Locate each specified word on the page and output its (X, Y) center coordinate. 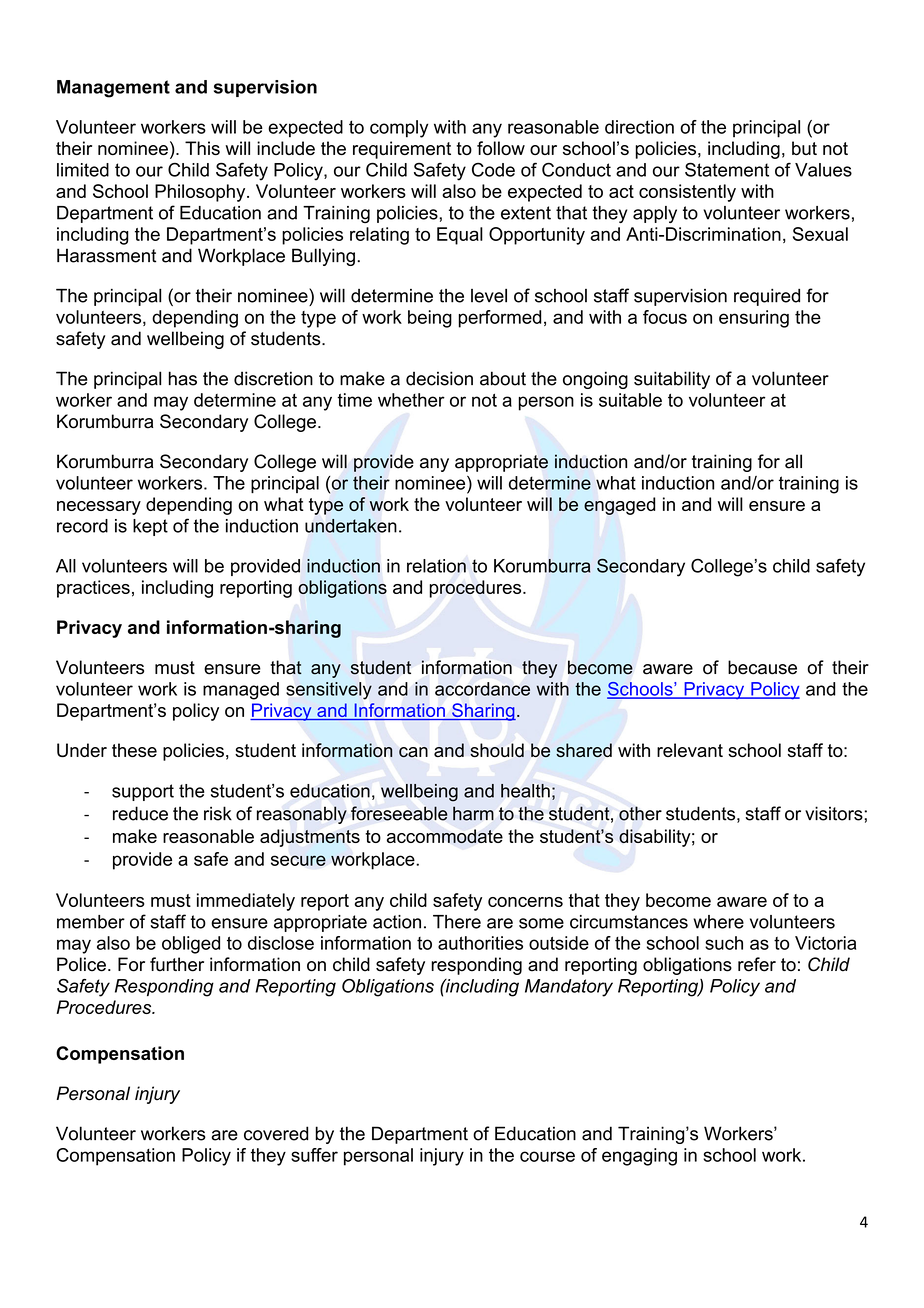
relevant (690, 750)
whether (411, 400)
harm (473, 813)
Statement (727, 169)
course (547, 1156)
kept (150, 527)
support (143, 792)
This (202, 148)
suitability (672, 380)
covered (276, 1133)
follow (501, 148)
